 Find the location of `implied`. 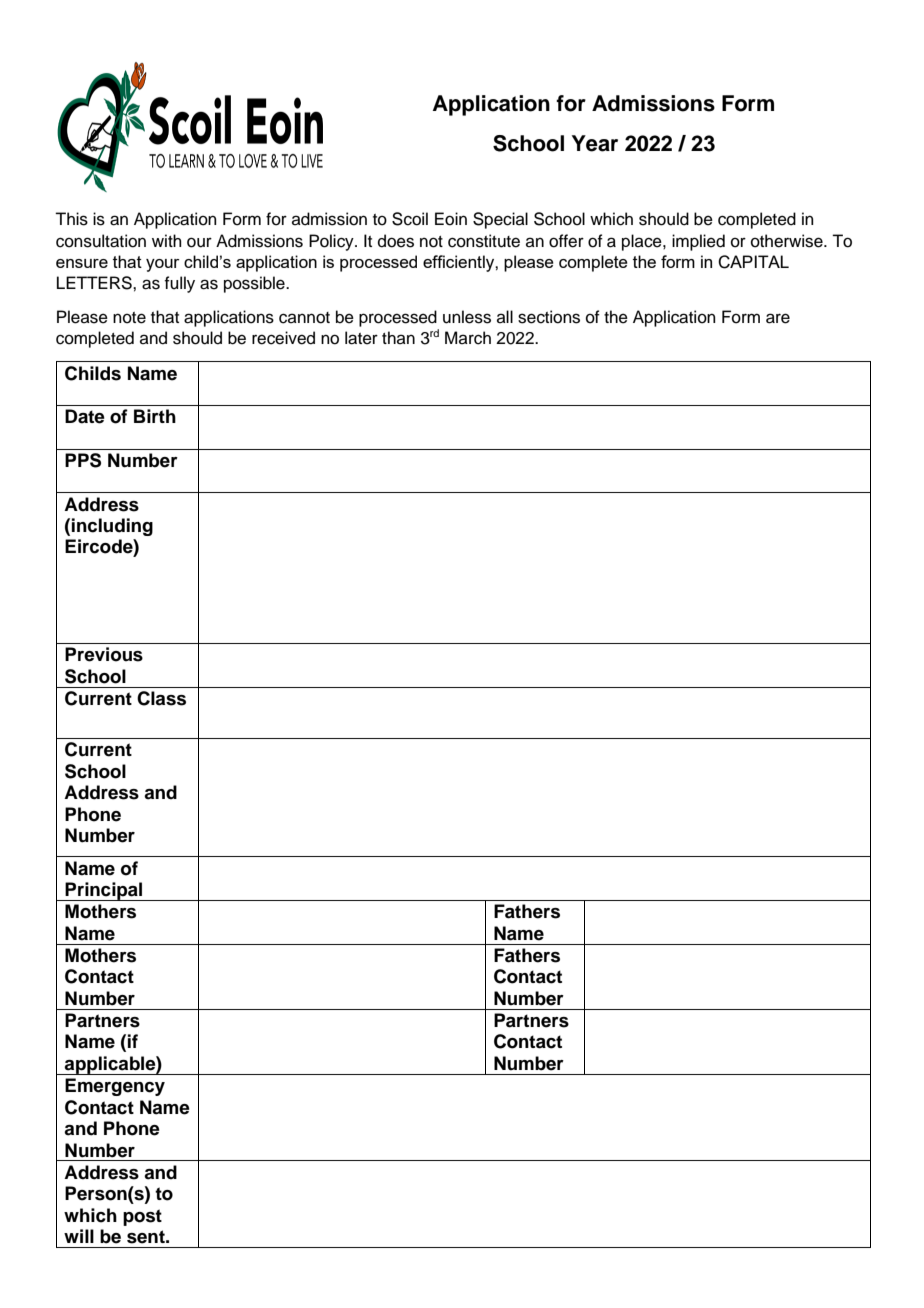

implied is located at coordinates (698, 242).
